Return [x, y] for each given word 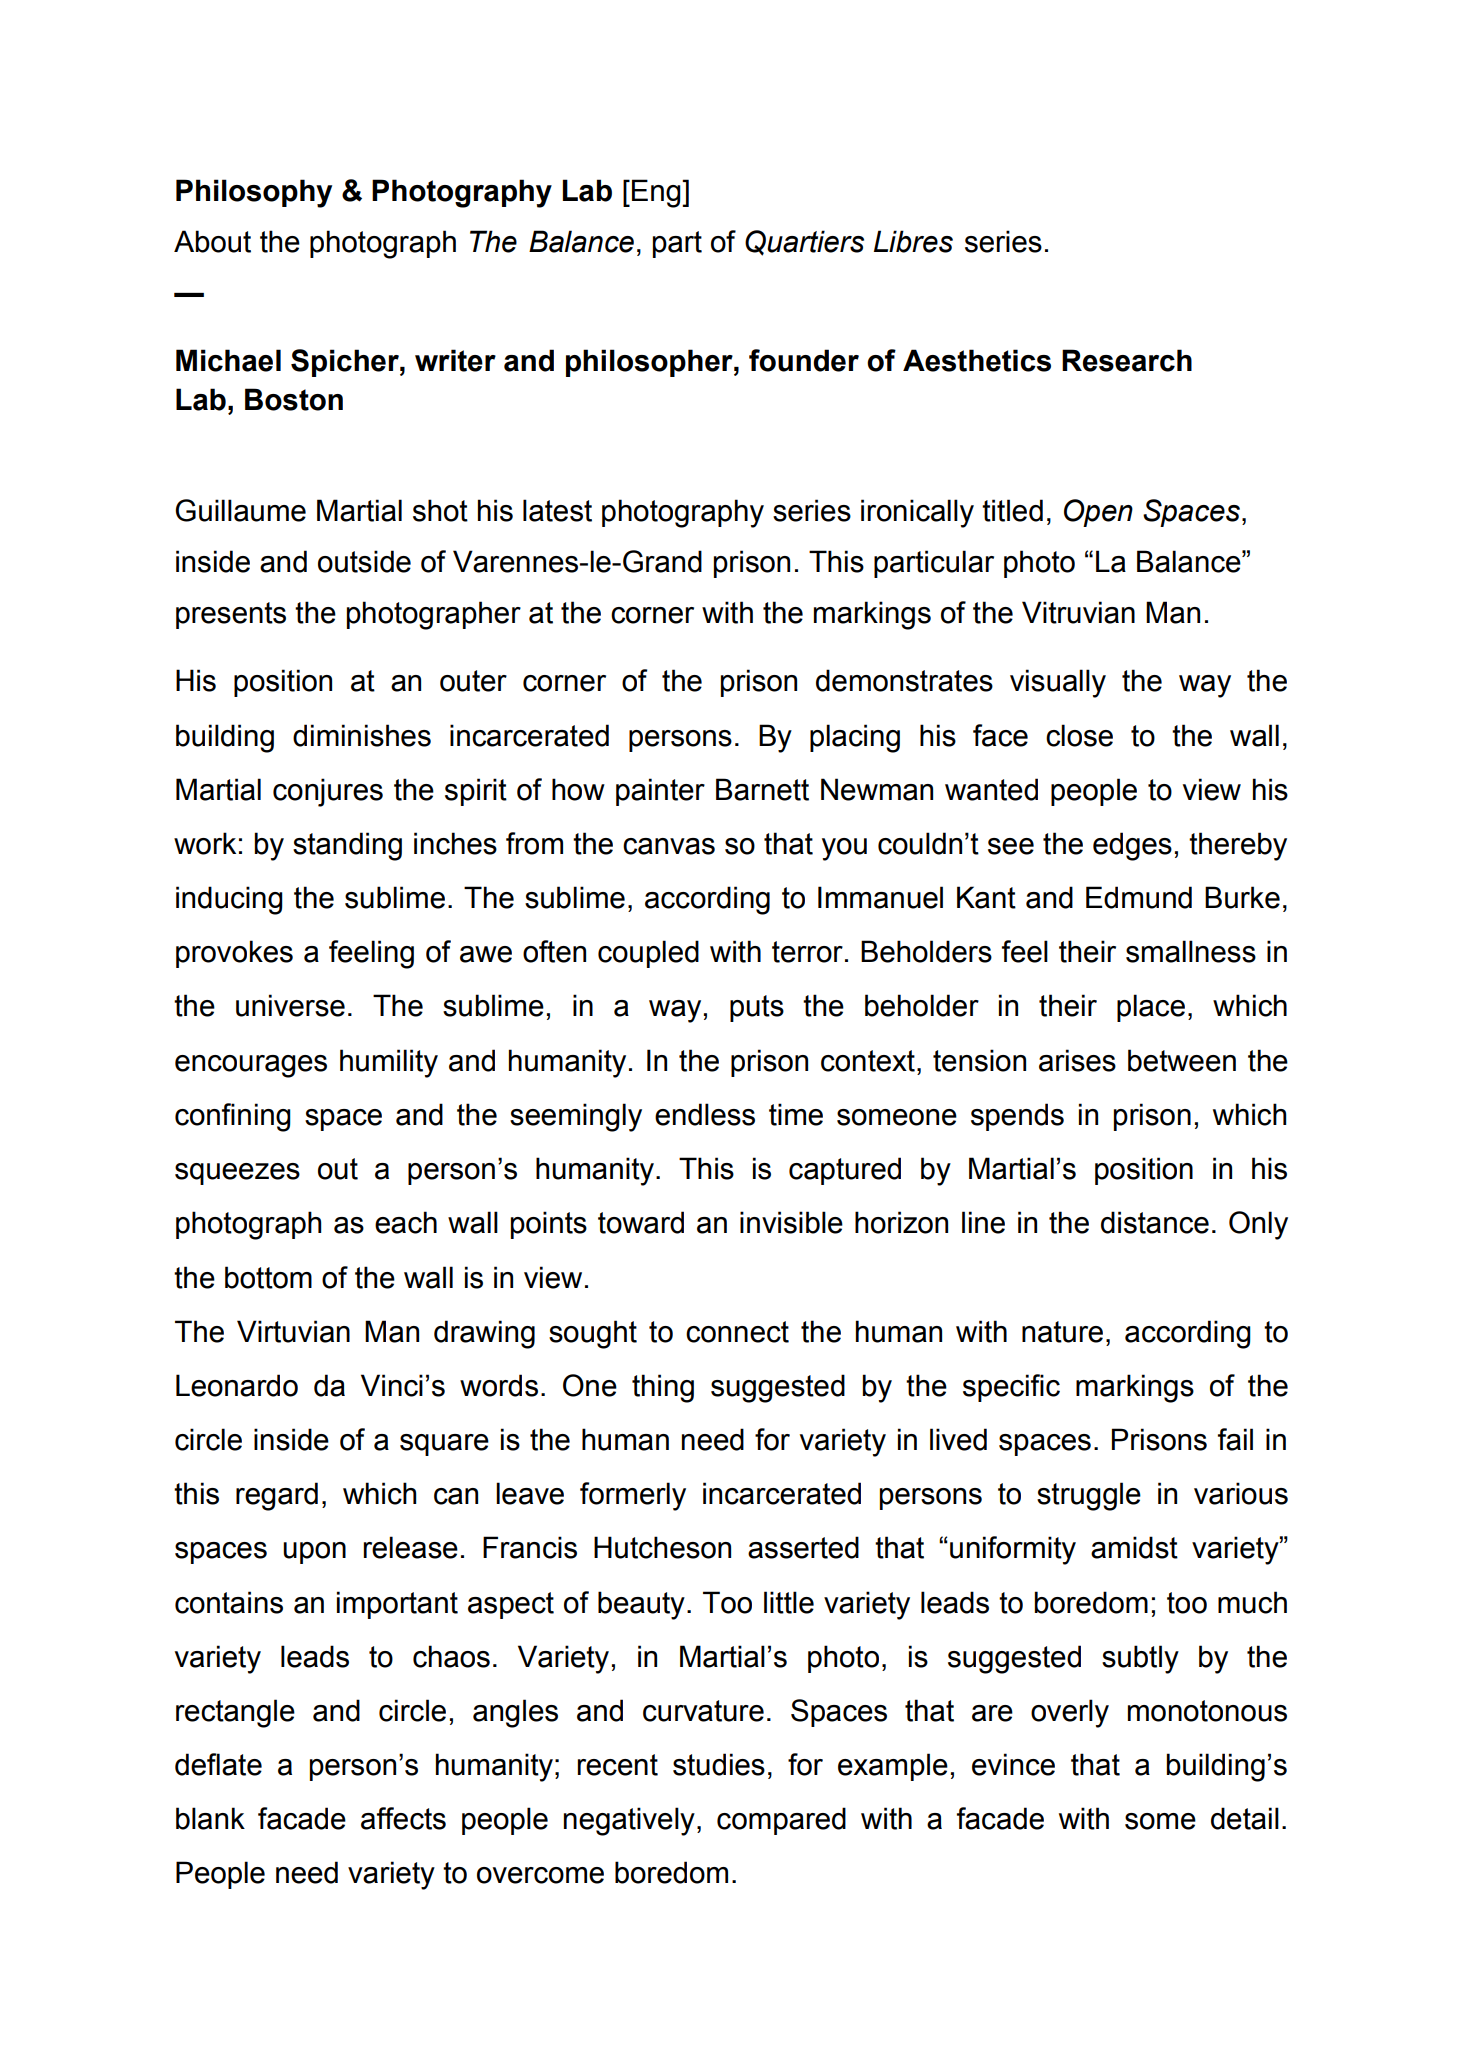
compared [781, 1821]
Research [1127, 360]
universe [290, 1005]
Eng [657, 193]
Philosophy [254, 193]
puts [757, 1008]
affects [403, 1818]
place [1151, 1008]
